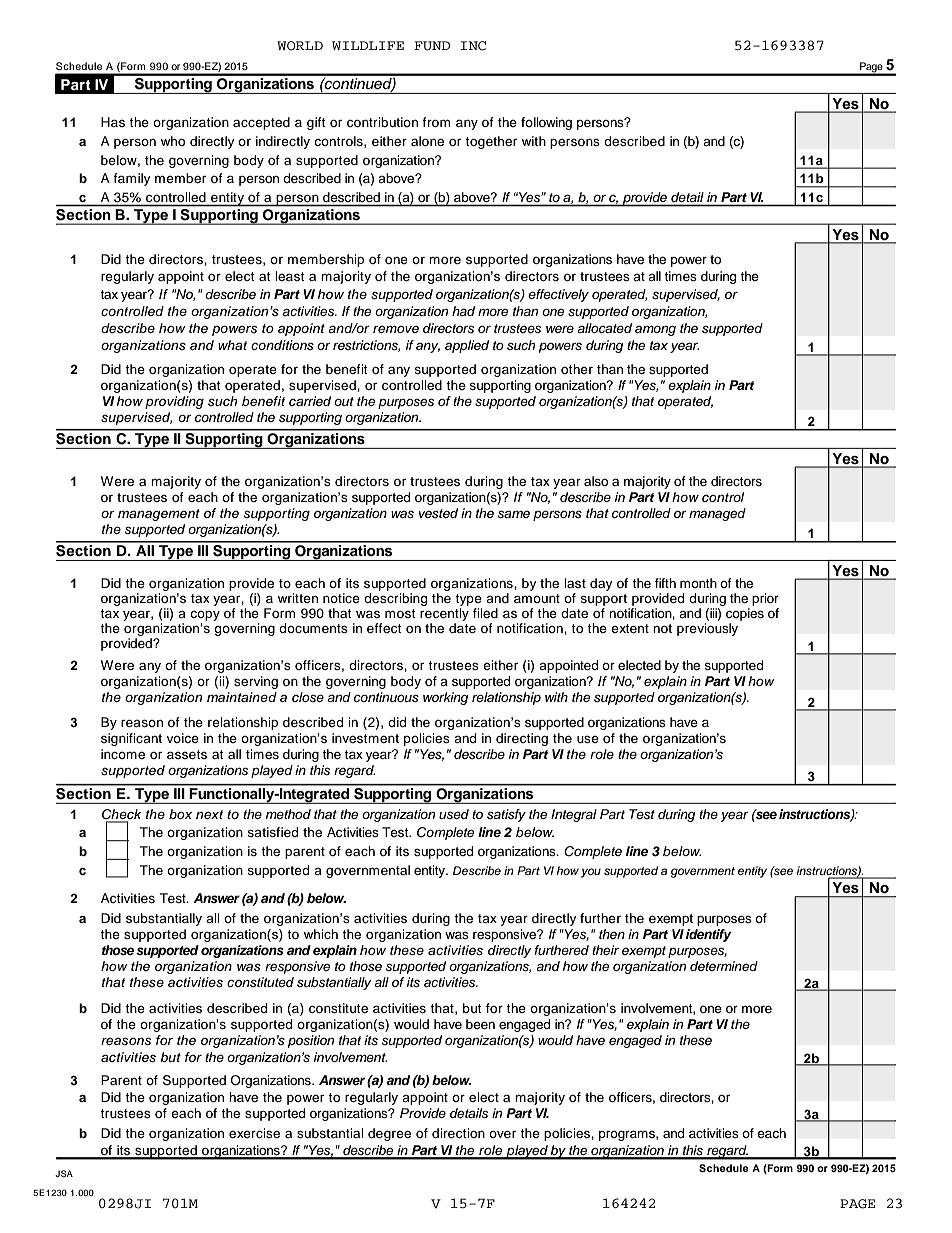 The height and width of the screenshot is (1233, 952). I want to click on FUND, so click(432, 46).
